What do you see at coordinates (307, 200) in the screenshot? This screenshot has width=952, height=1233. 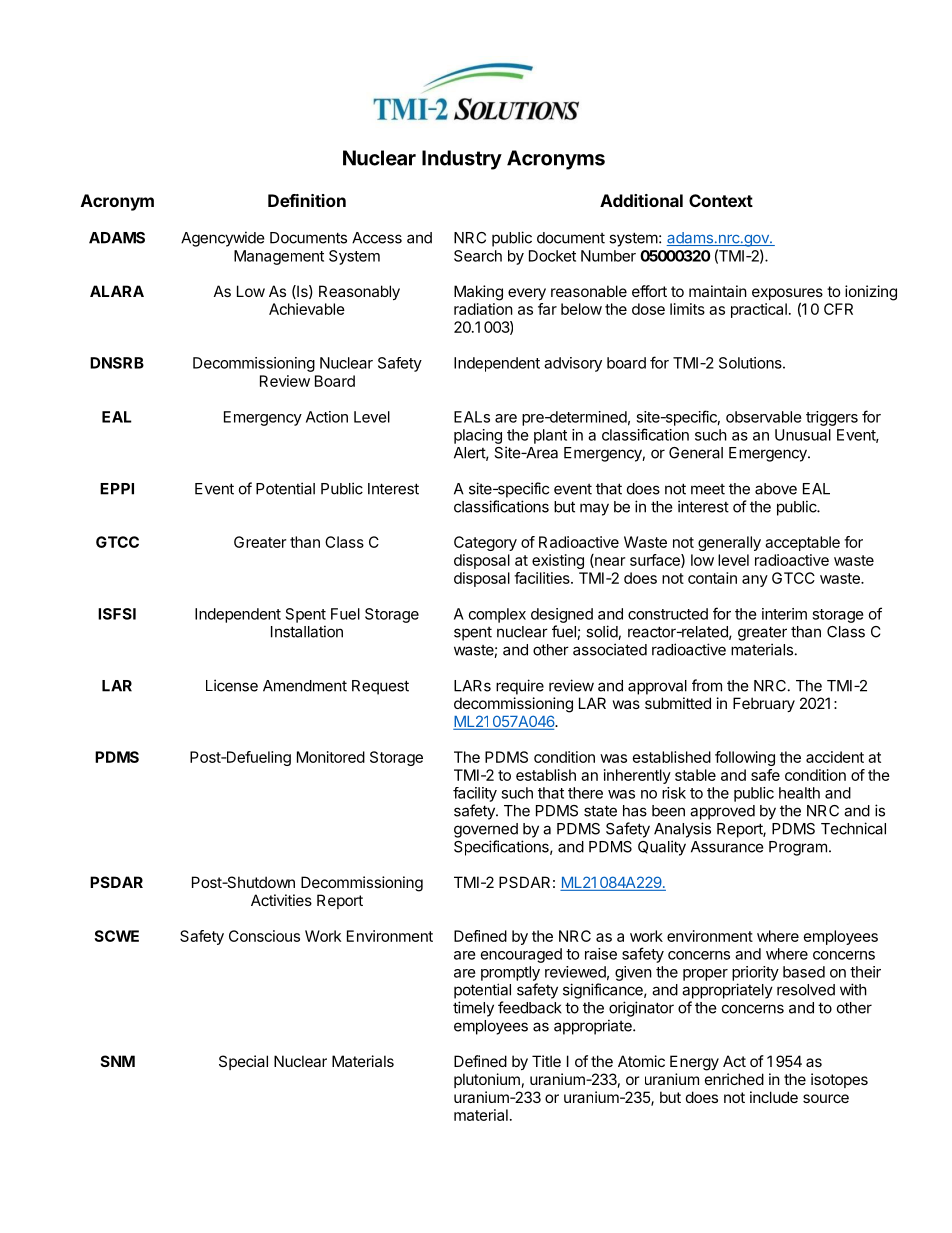 I see `Definition` at bounding box center [307, 200].
